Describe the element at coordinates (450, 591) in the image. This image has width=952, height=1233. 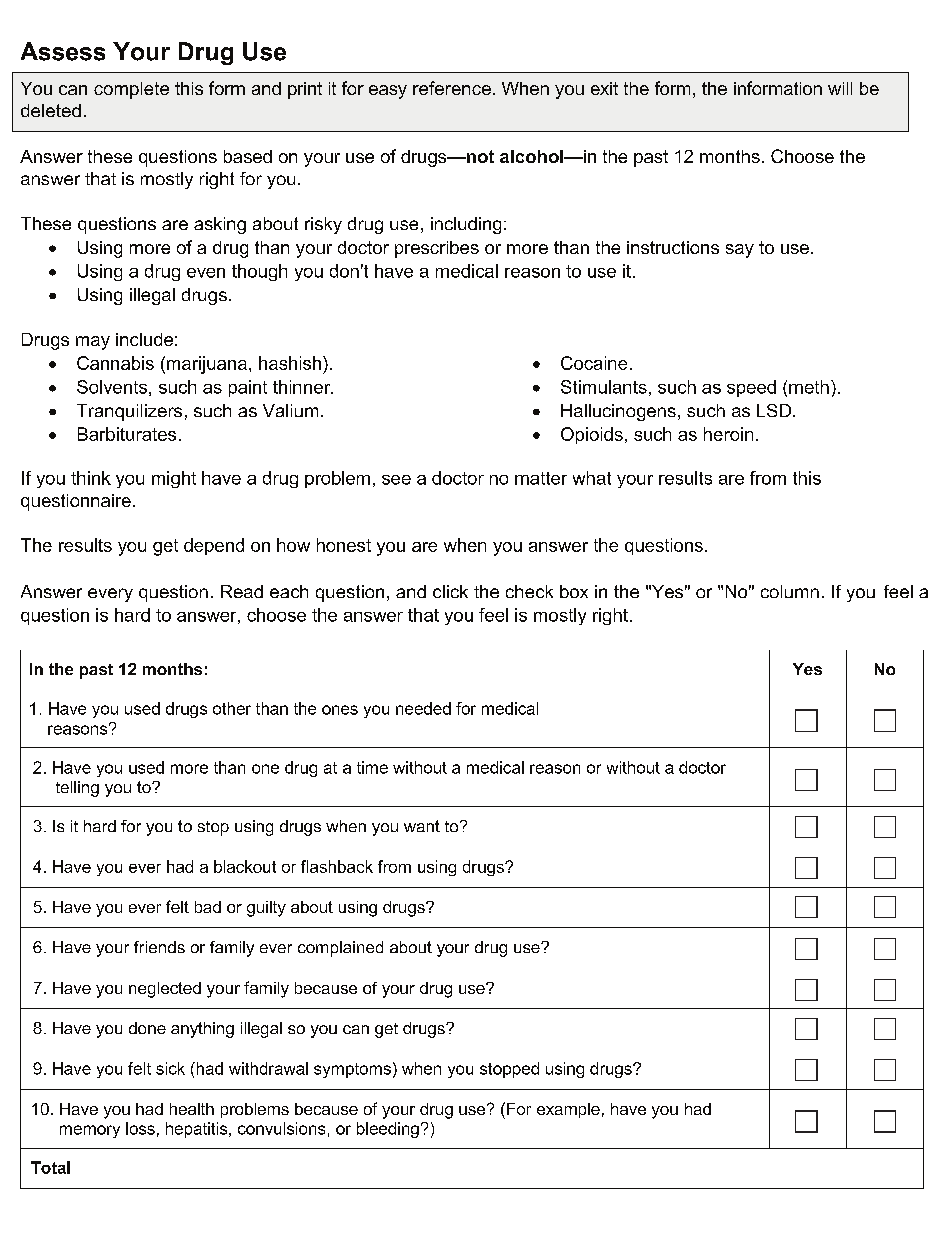
I see `click` at that location.
